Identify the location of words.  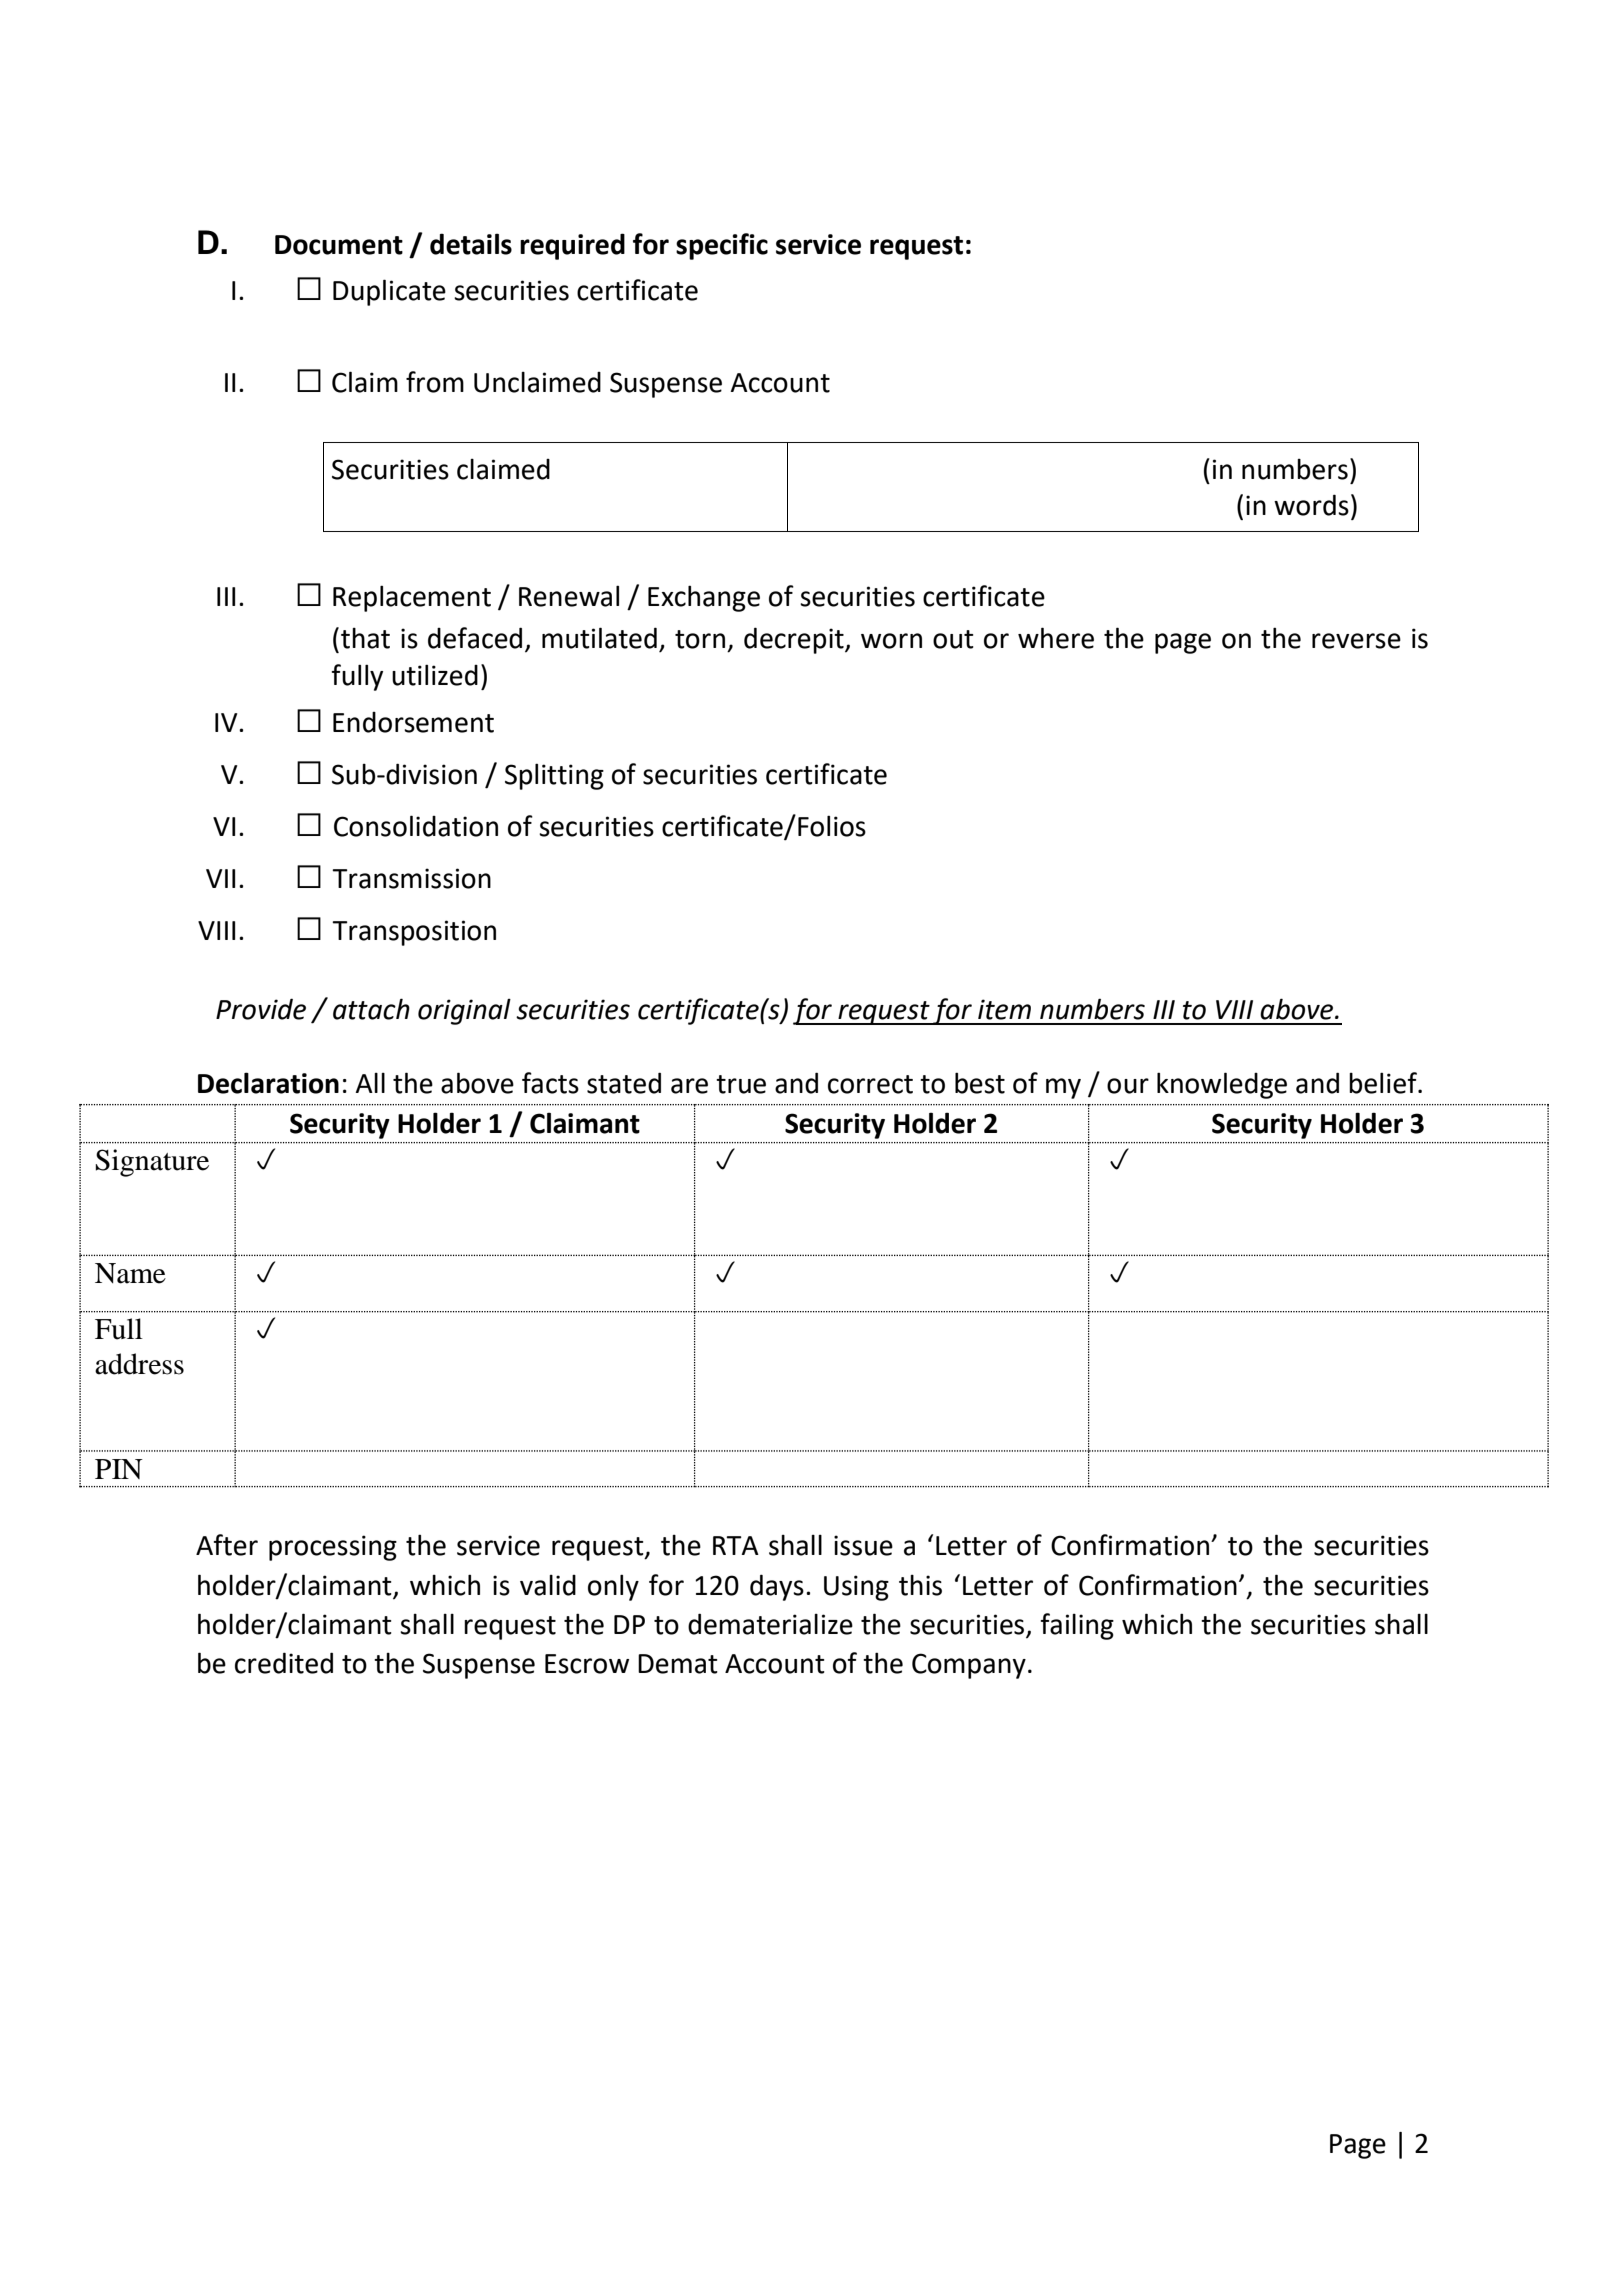
(1311, 505).
